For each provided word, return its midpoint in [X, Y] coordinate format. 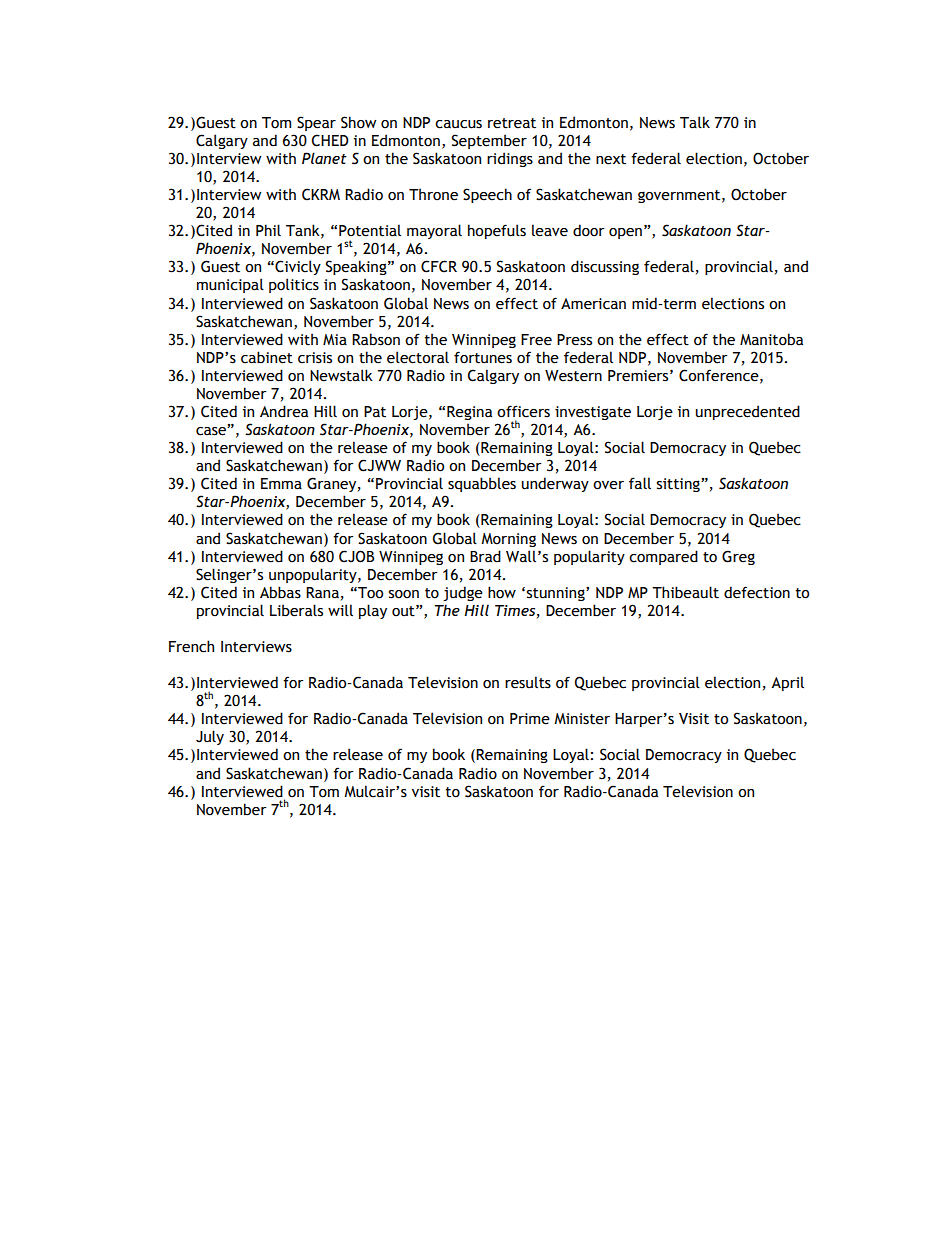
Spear [316, 123]
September [489, 141]
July [210, 737]
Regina [469, 413]
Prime [530, 719]
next [611, 159]
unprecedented [748, 412]
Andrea [284, 411]
